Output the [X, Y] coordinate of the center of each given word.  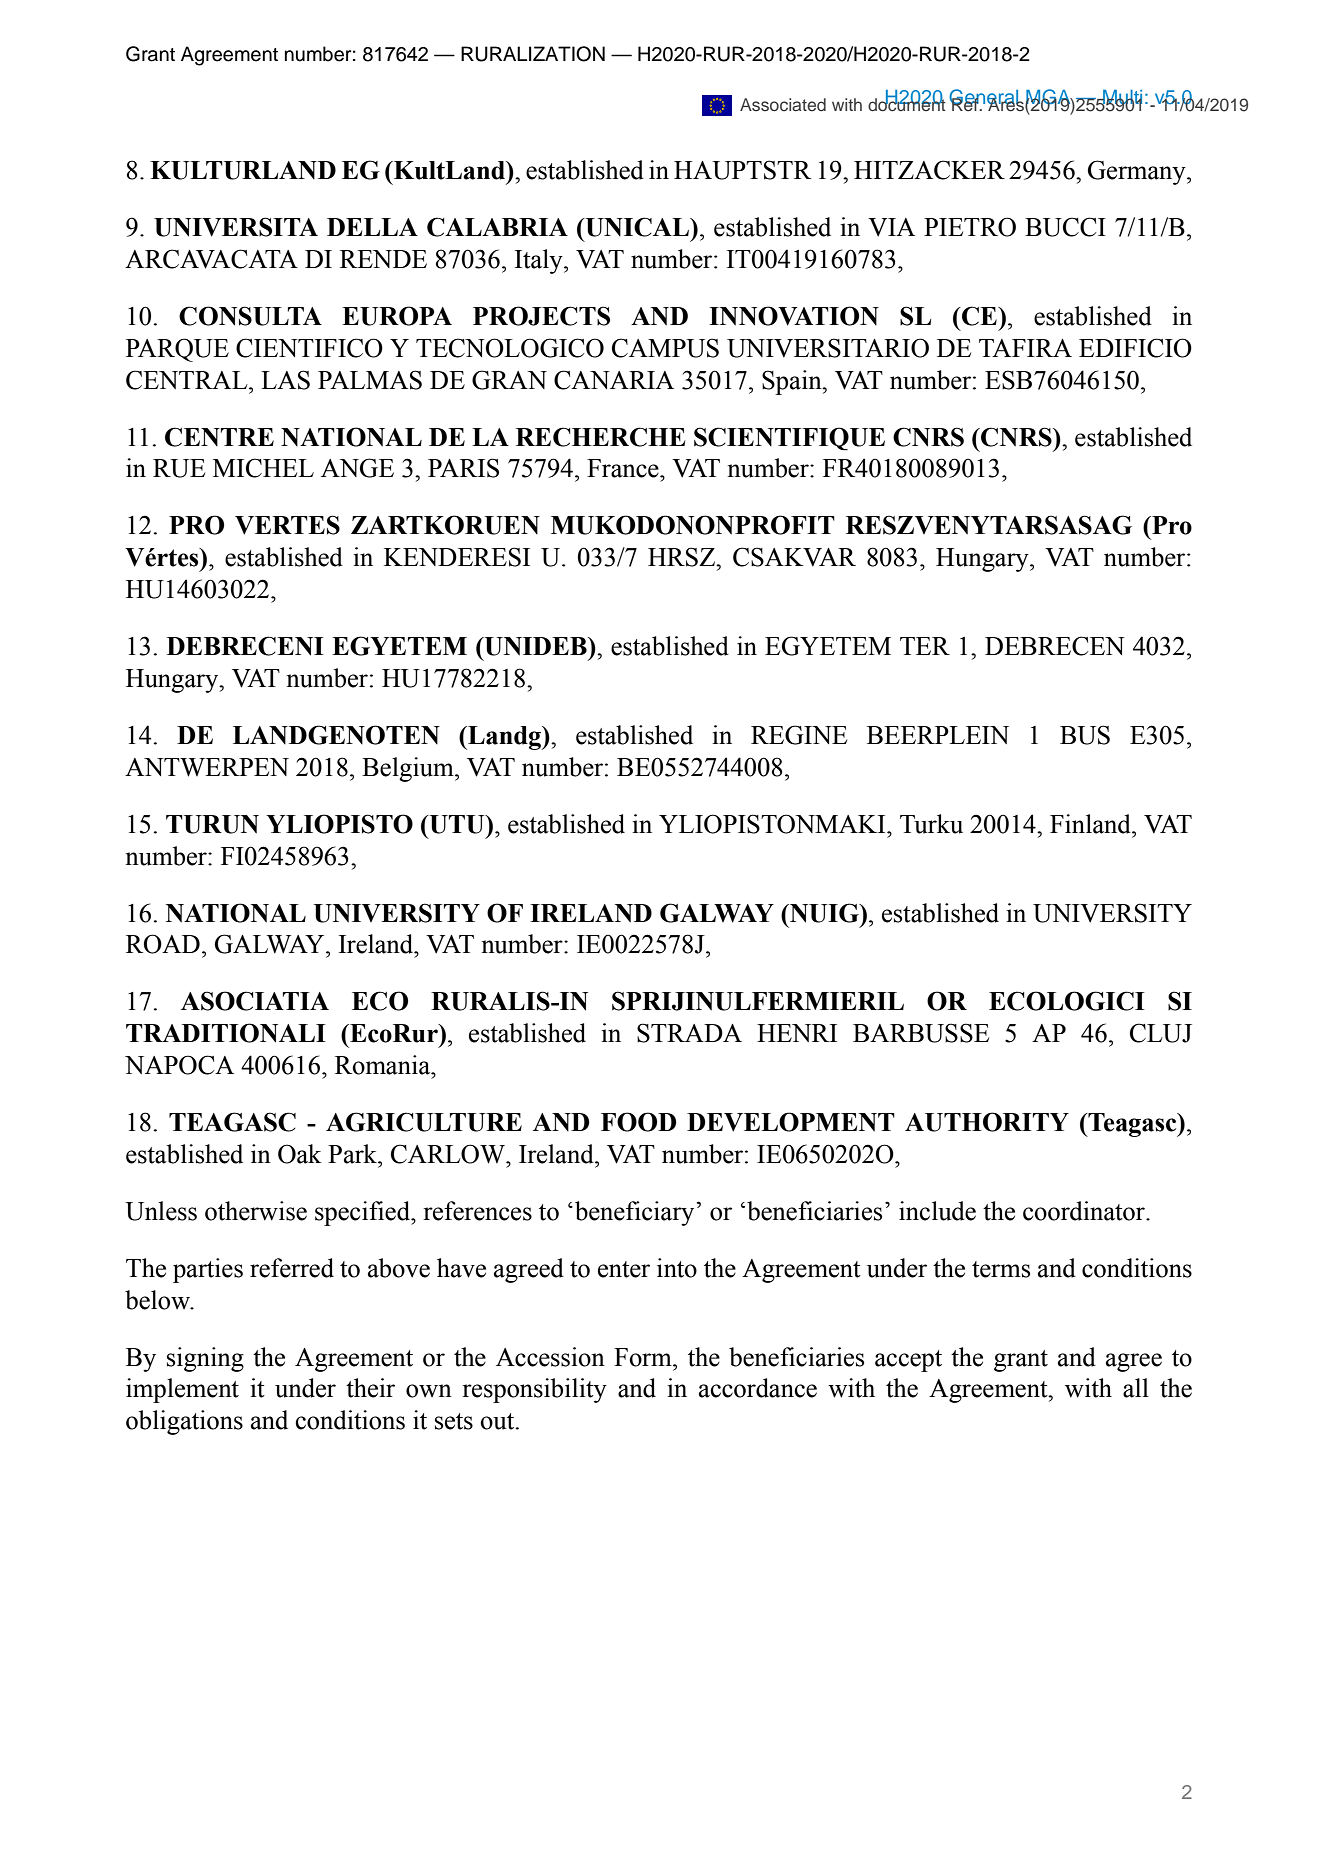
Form [644, 1357]
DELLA [372, 227]
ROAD [163, 944]
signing [205, 1359]
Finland [1091, 824]
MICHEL [263, 468]
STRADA [689, 1033]
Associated [783, 104]
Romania [384, 1065]
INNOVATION [794, 316]
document [907, 103]
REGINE [799, 735]
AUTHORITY [987, 1122]
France [624, 468]
